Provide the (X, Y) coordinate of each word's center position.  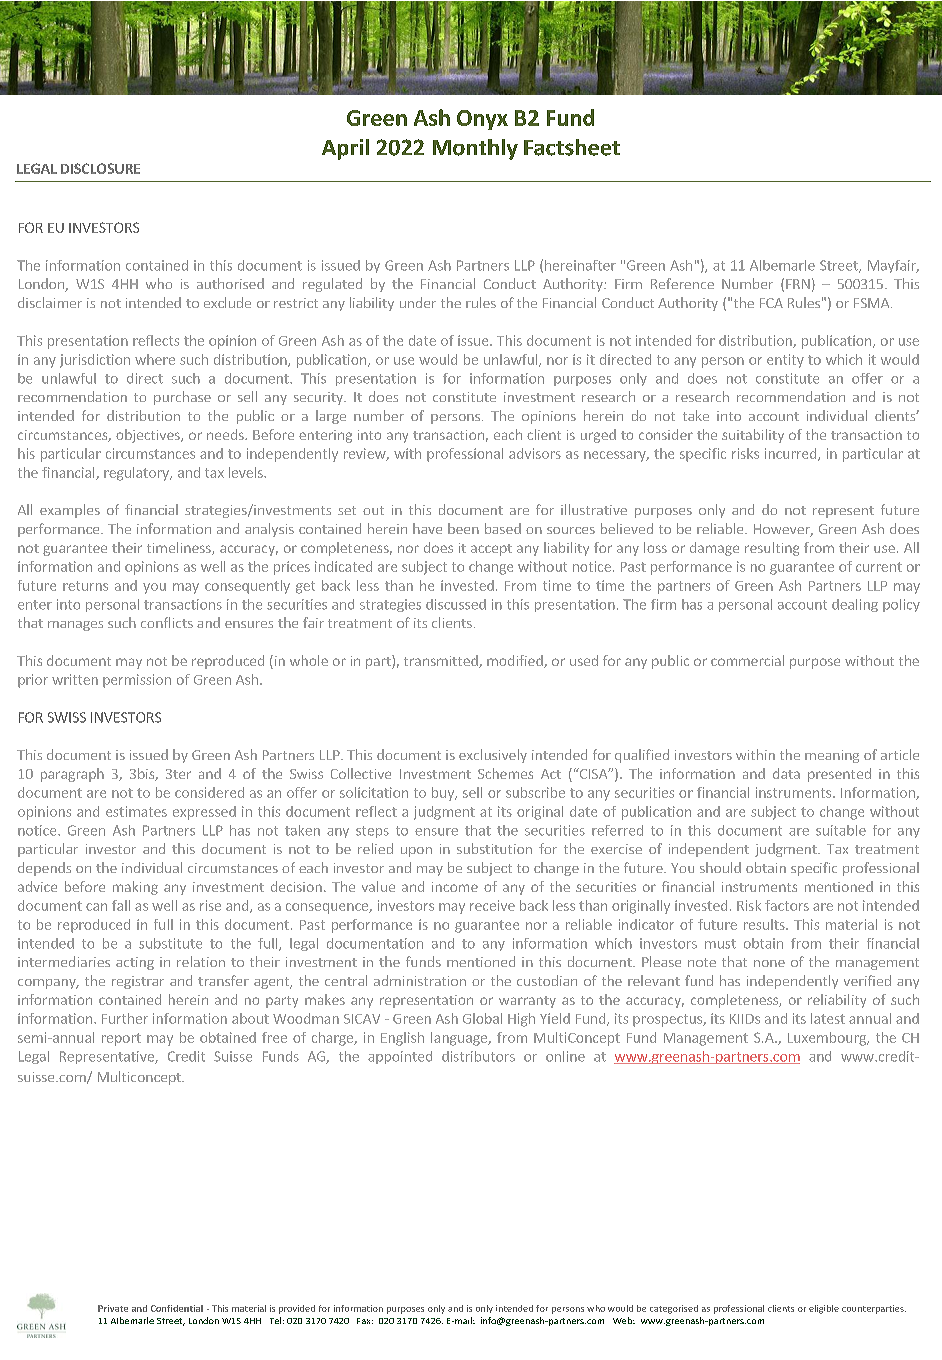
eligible (824, 1309)
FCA (771, 303)
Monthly (475, 149)
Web (624, 1320)
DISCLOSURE (100, 168)
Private (113, 1308)
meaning (832, 756)
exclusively (493, 756)
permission (137, 681)
